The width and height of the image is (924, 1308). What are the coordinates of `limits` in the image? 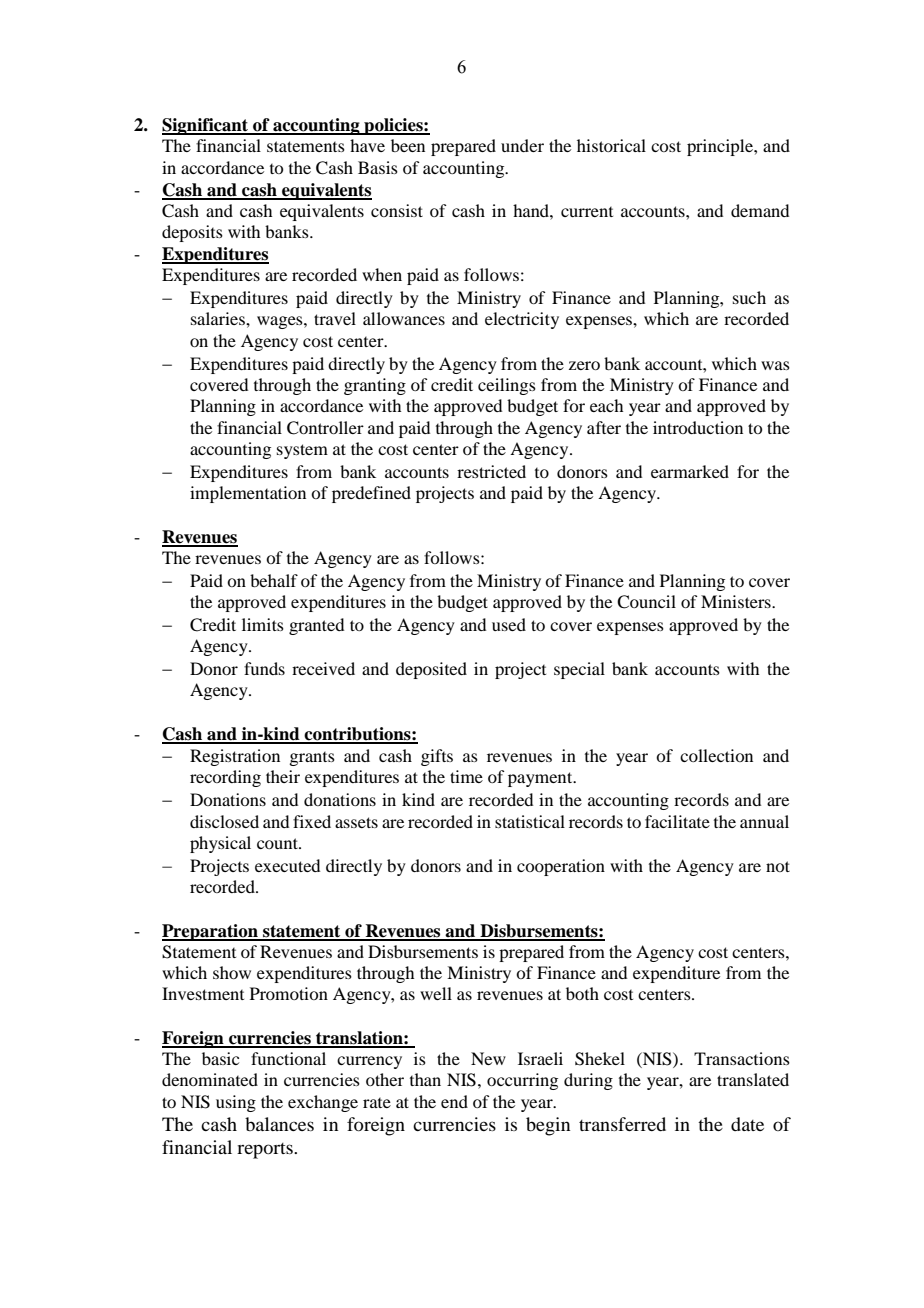 It's located at (263, 624).
